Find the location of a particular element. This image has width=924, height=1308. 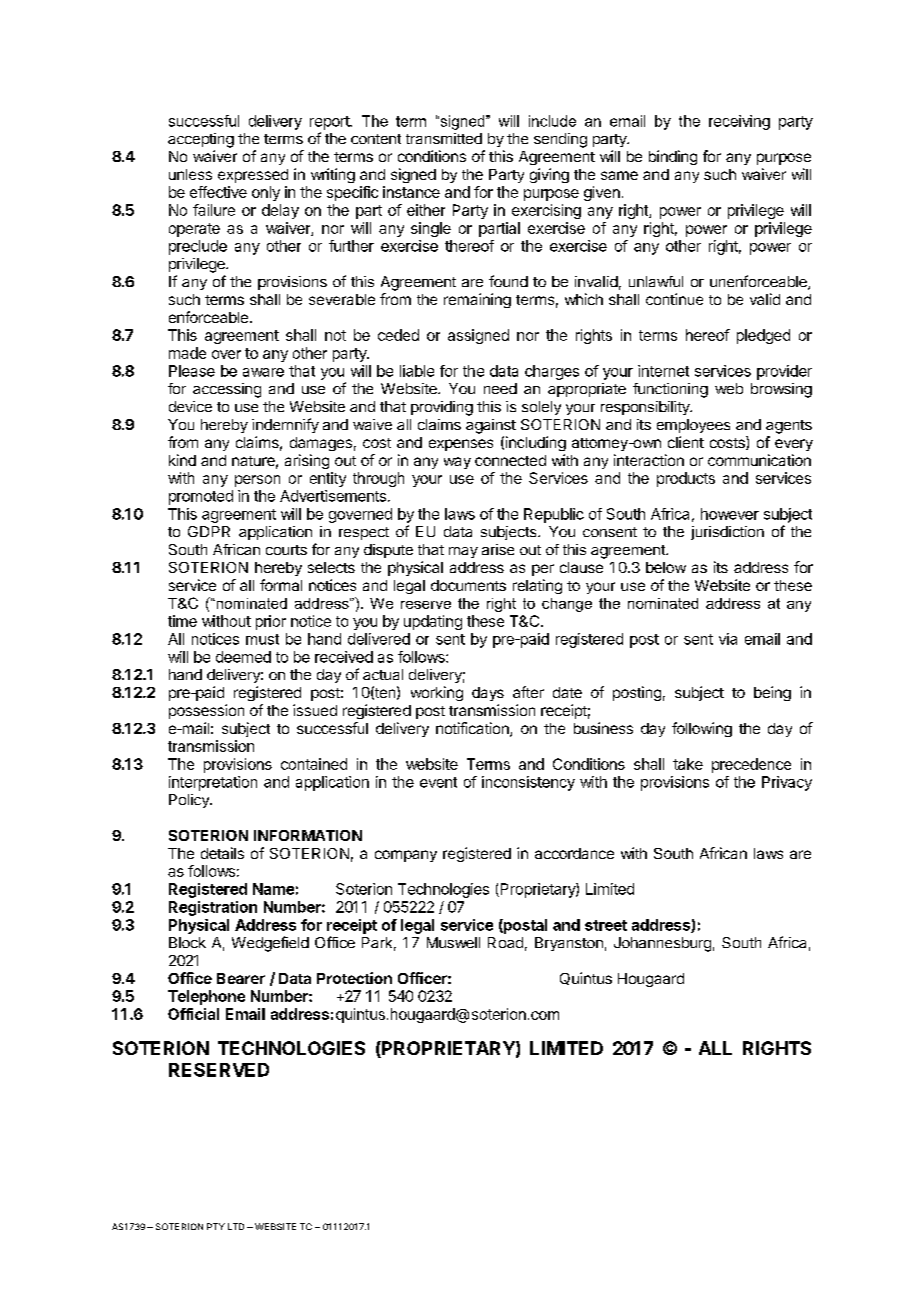

transmitted is located at coordinates (444, 138).
